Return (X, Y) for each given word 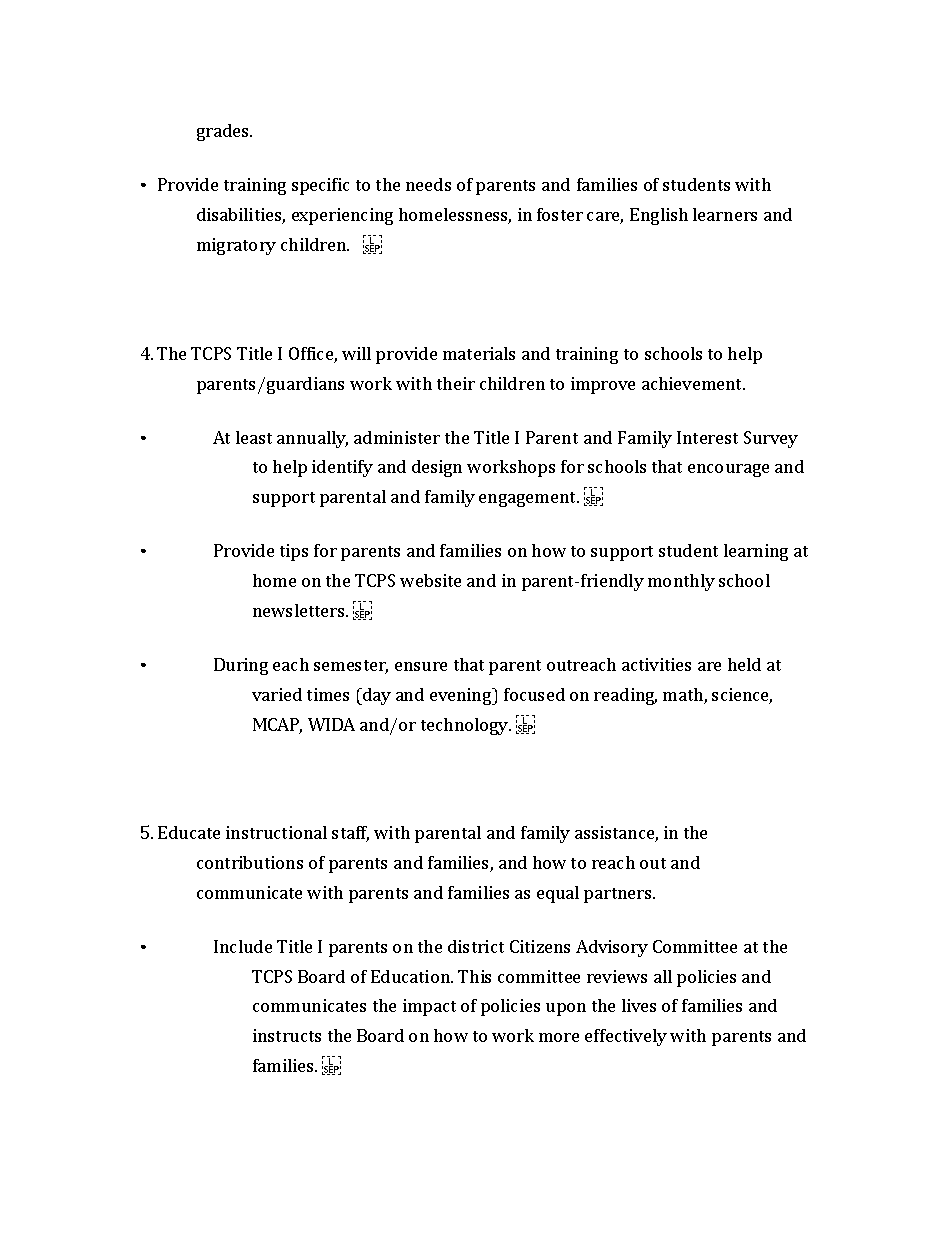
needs (428, 184)
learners (725, 214)
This (474, 976)
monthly (681, 582)
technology (466, 726)
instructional (276, 832)
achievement (693, 383)
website (430, 580)
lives (639, 1005)
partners (619, 895)
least (254, 437)
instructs (287, 1035)
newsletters (300, 610)
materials (479, 353)
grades (224, 132)
